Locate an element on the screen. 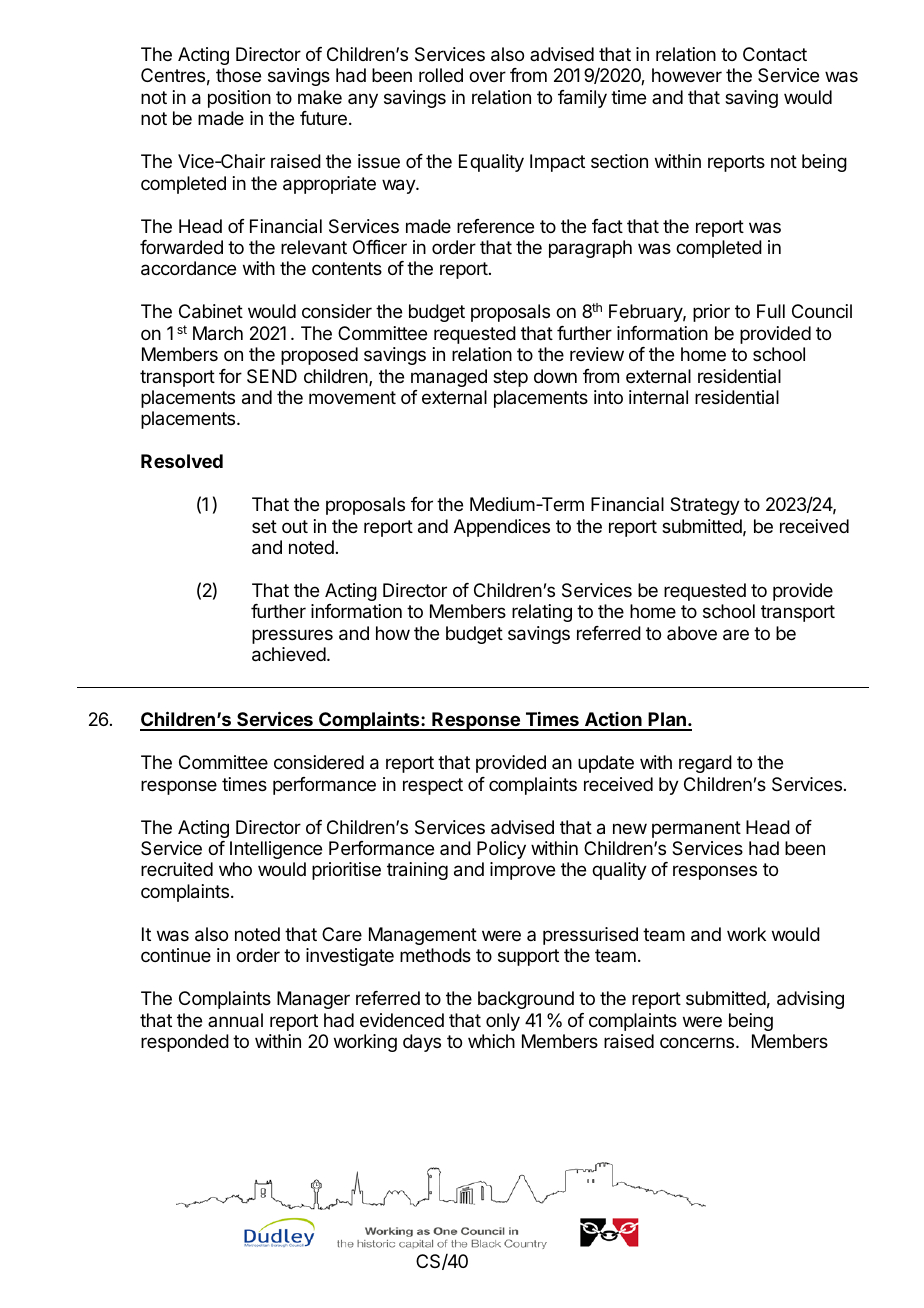  Contact is located at coordinates (775, 54).
